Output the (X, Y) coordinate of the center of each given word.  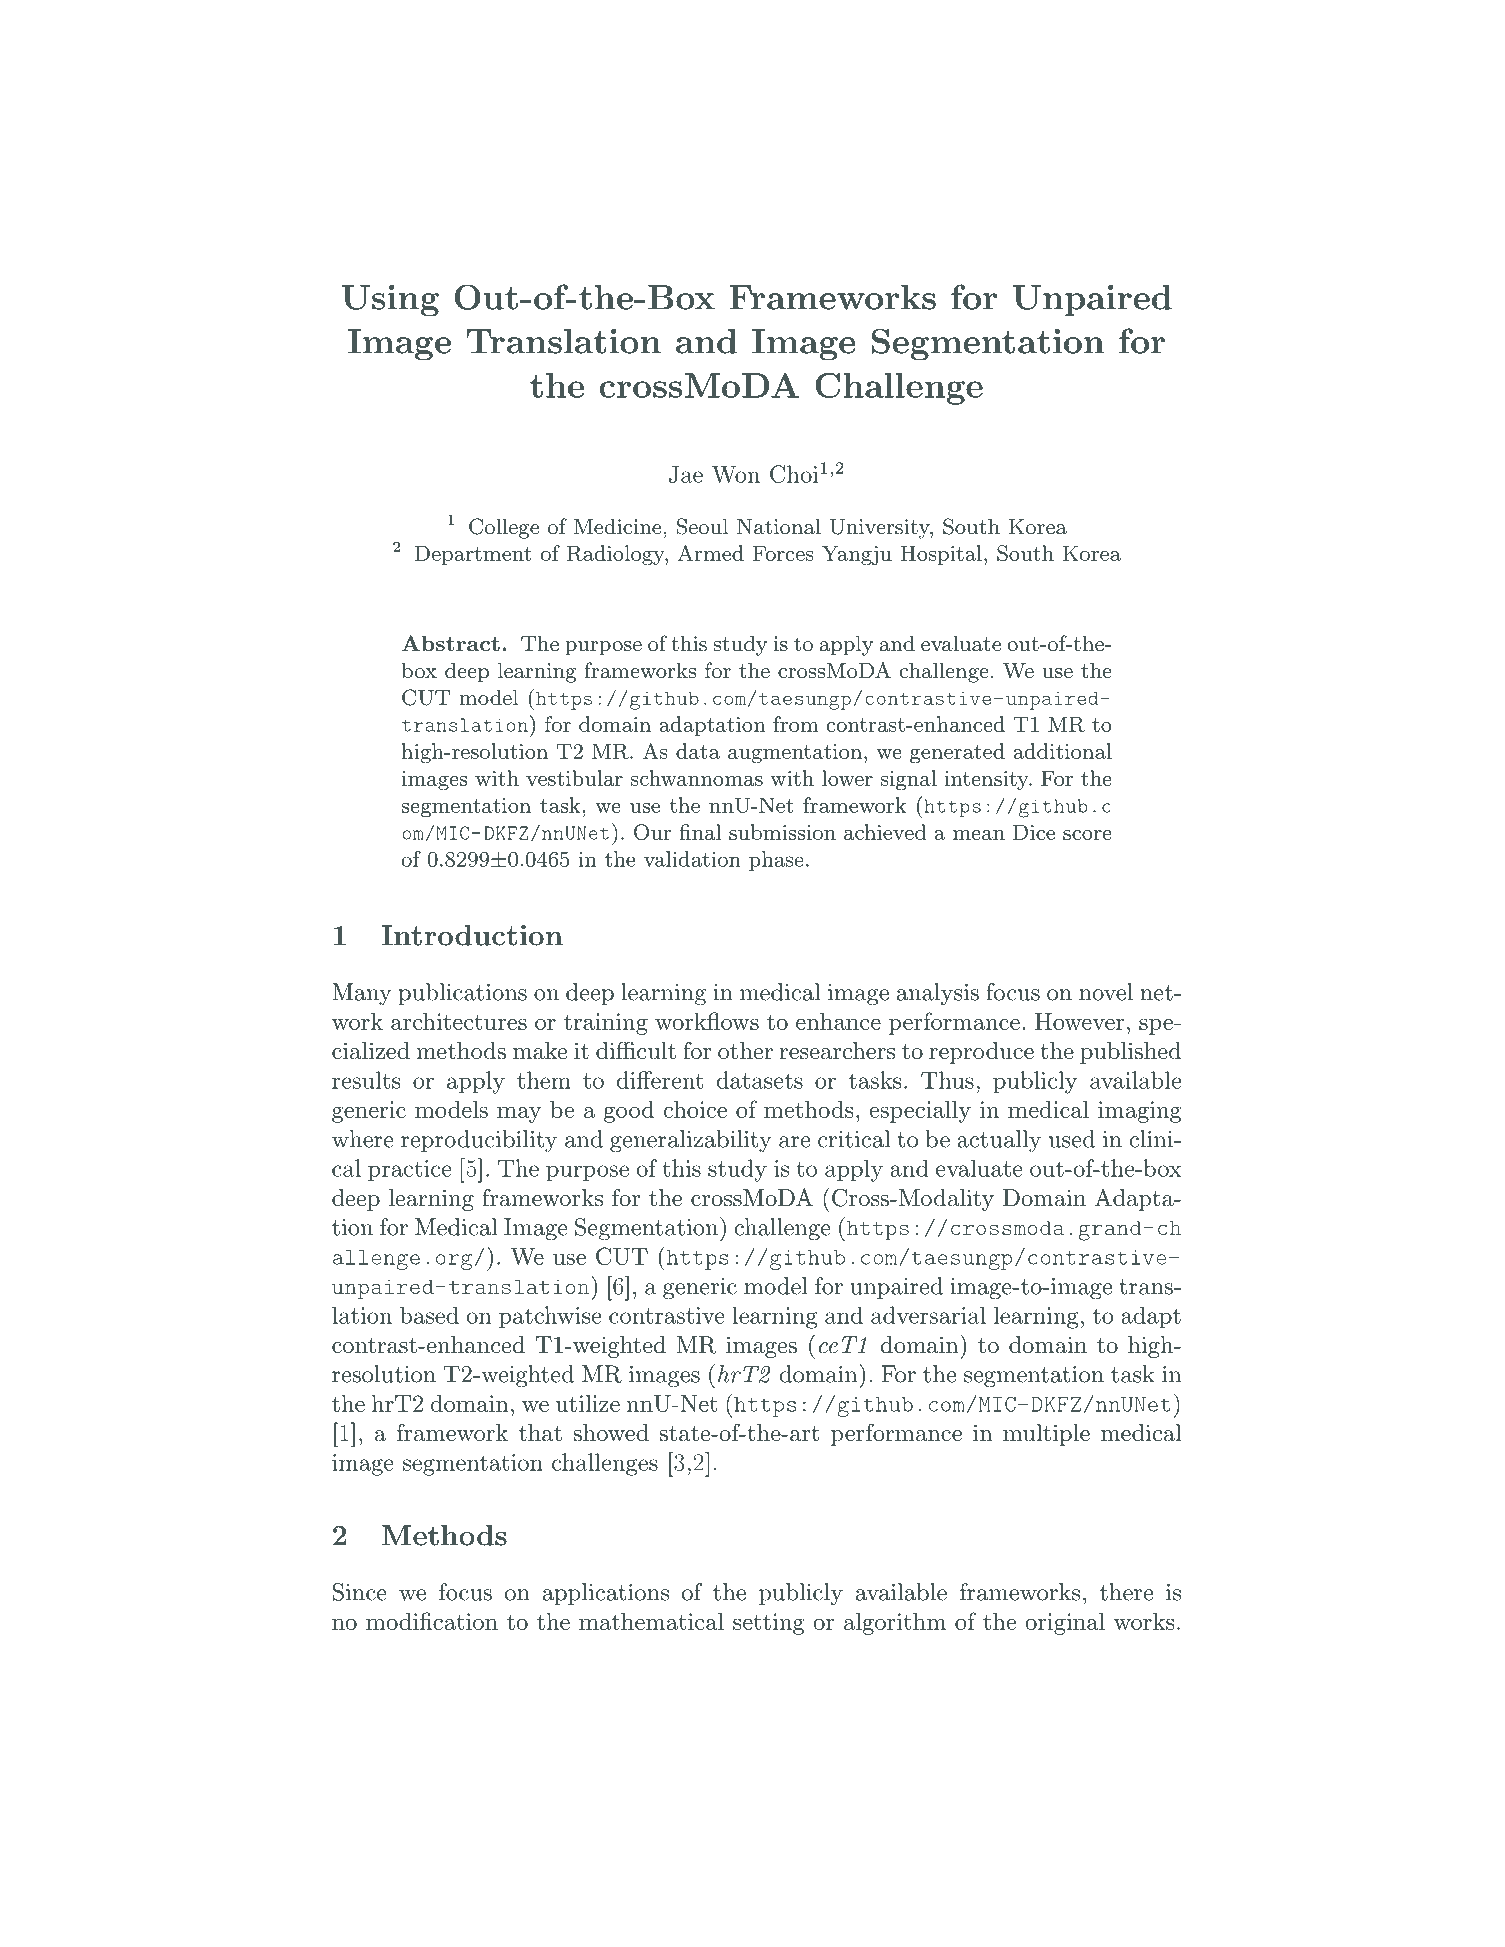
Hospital (941, 555)
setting (769, 1624)
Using (390, 301)
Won (736, 474)
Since (360, 1592)
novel (1106, 992)
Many (362, 994)
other (745, 1051)
